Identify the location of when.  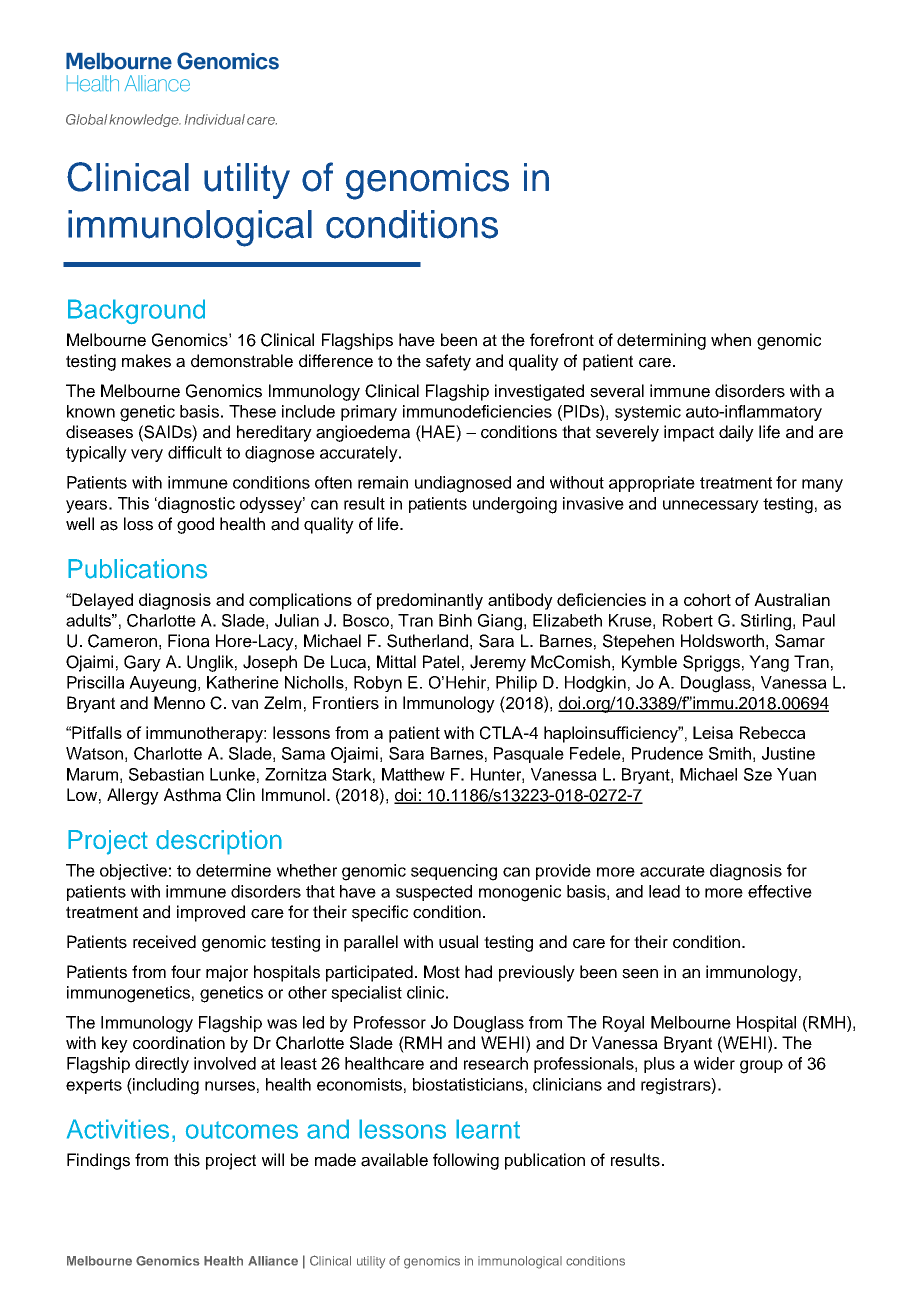
(731, 340).
